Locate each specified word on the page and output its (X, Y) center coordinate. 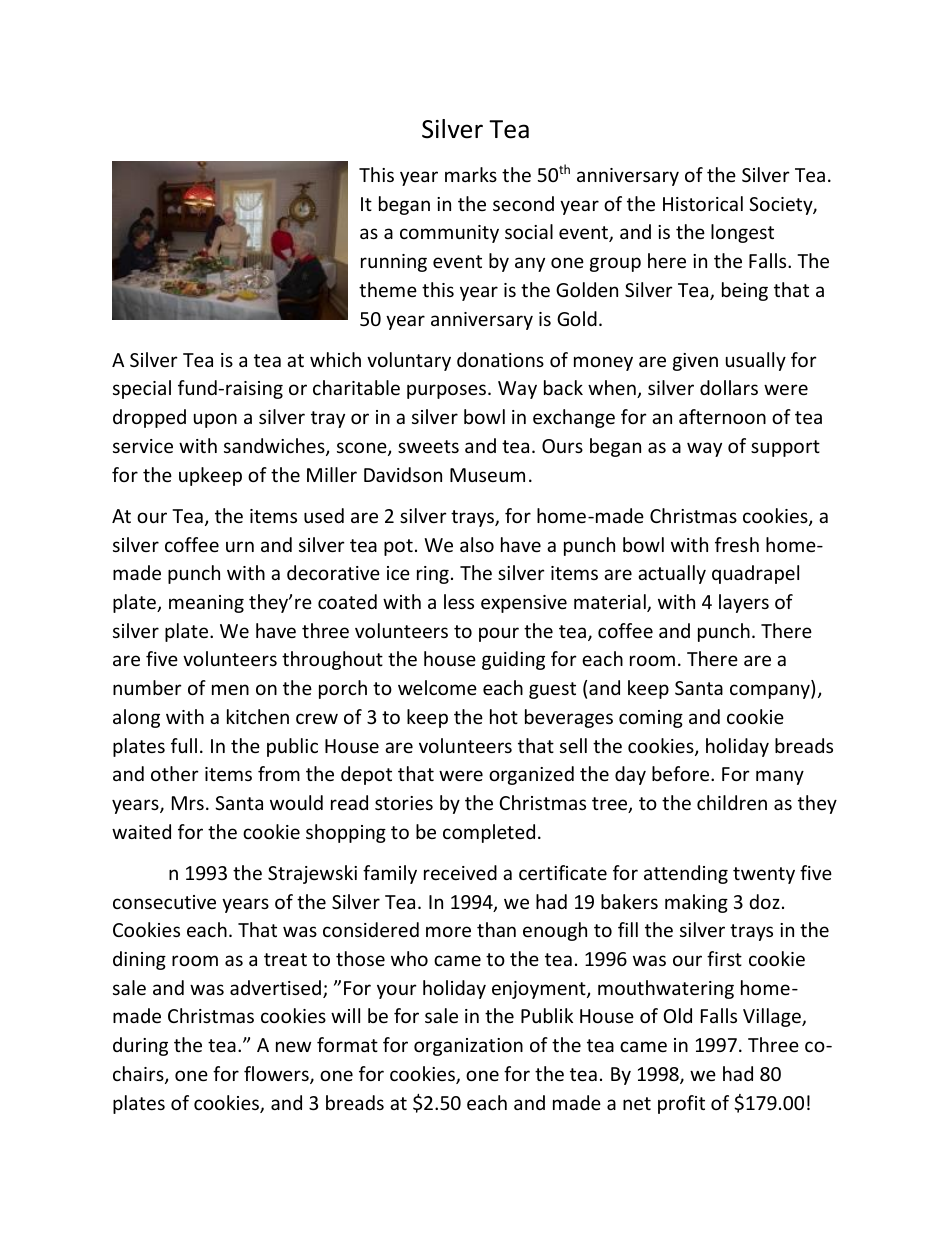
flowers (277, 1075)
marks (471, 174)
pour (499, 634)
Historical (703, 203)
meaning (206, 604)
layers (744, 603)
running (394, 263)
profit (681, 1104)
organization (468, 1047)
